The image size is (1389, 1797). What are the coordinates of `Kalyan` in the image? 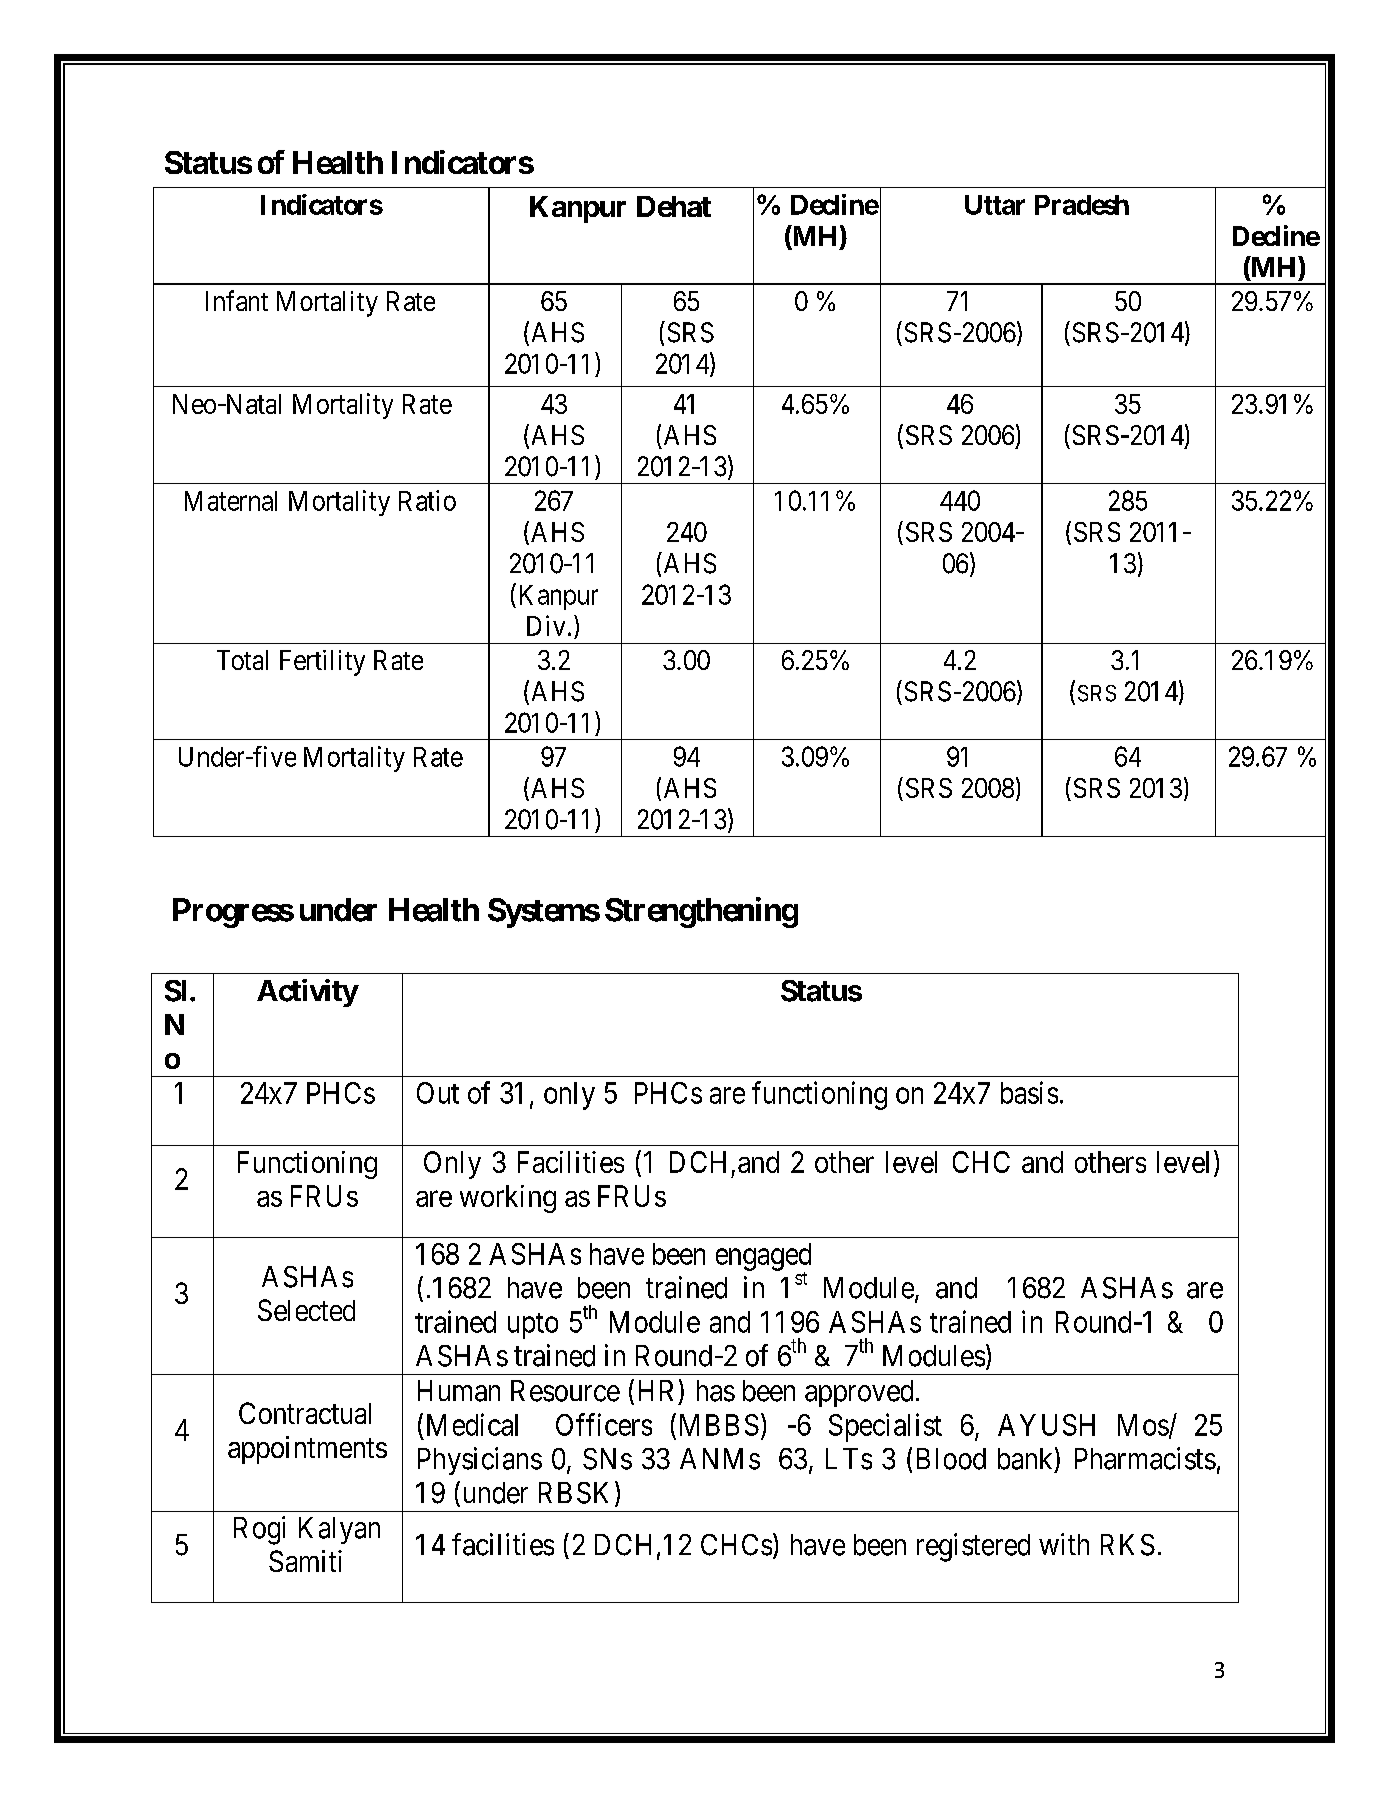 It's located at (339, 1530).
